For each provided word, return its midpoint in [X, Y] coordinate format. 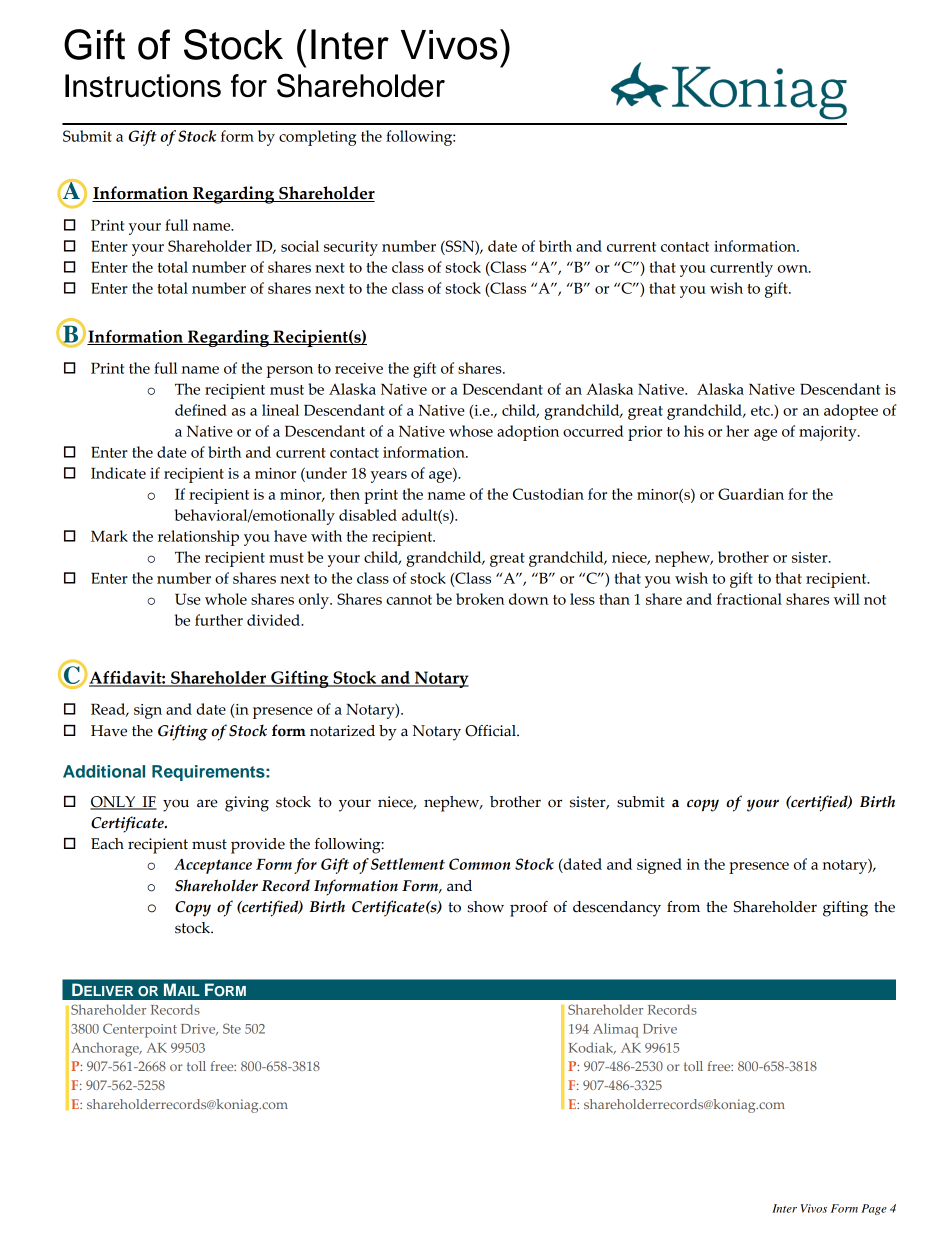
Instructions [143, 86]
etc [761, 411]
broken [480, 599]
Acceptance [213, 866]
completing [317, 138]
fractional [749, 599]
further [219, 620]
